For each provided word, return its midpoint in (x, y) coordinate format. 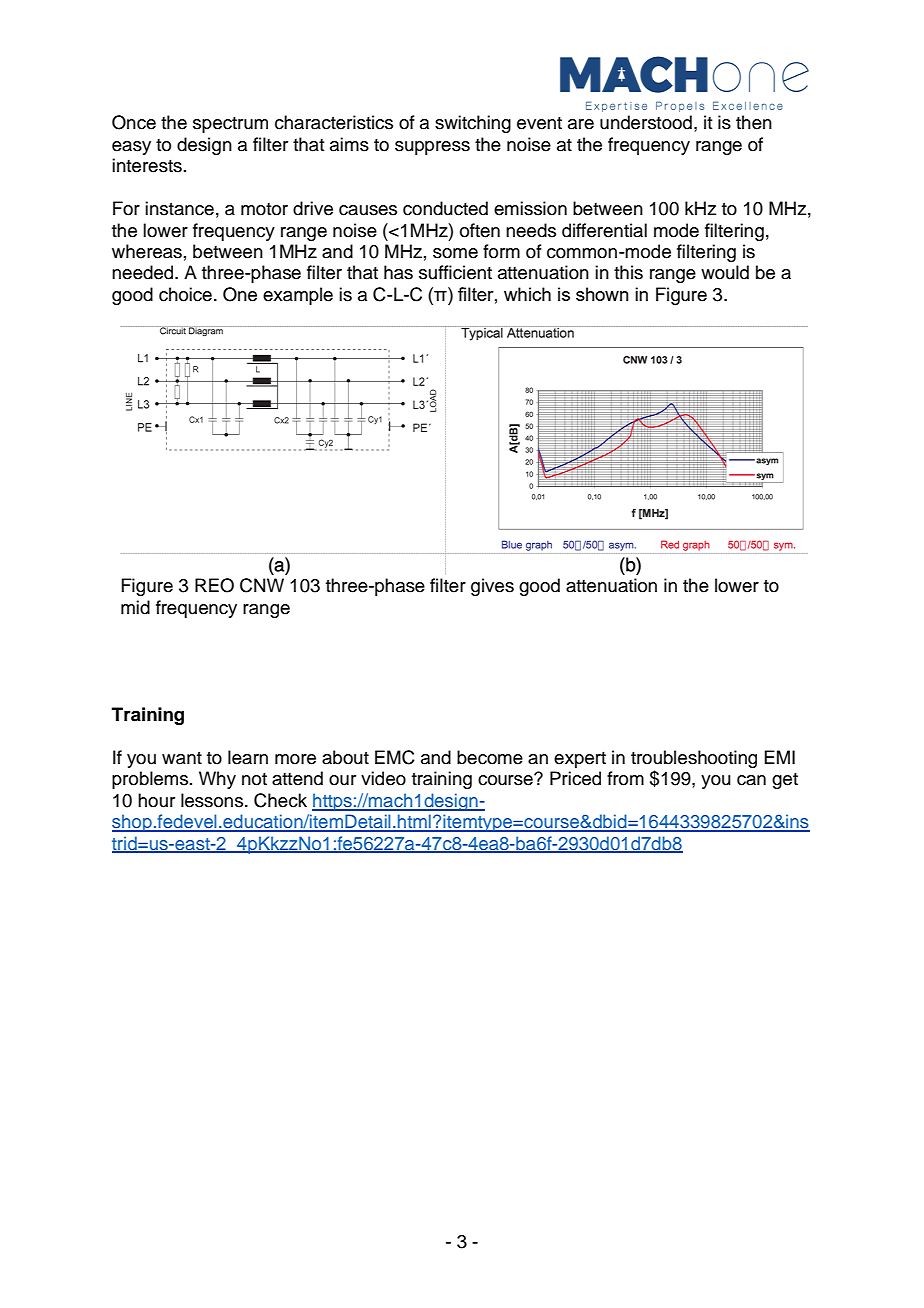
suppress (432, 148)
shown (602, 294)
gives (492, 587)
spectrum (230, 125)
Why (217, 780)
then (754, 122)
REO (214, 585)
